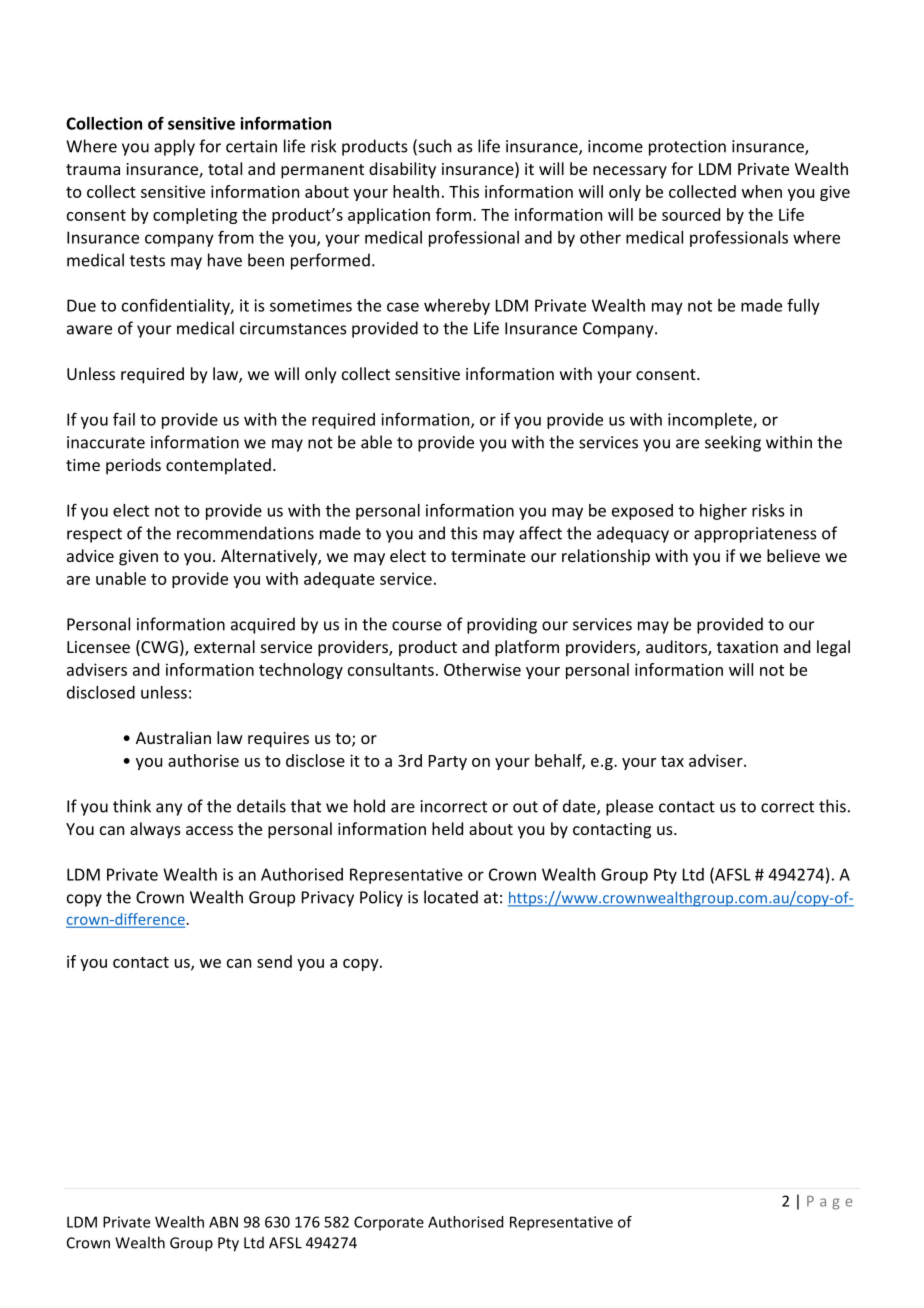 Image resolution: width=924 pixels, height=1308 pixels. Describe the element at coordinates (391, 669) in the screenshot. I see `consultants` at that location.
